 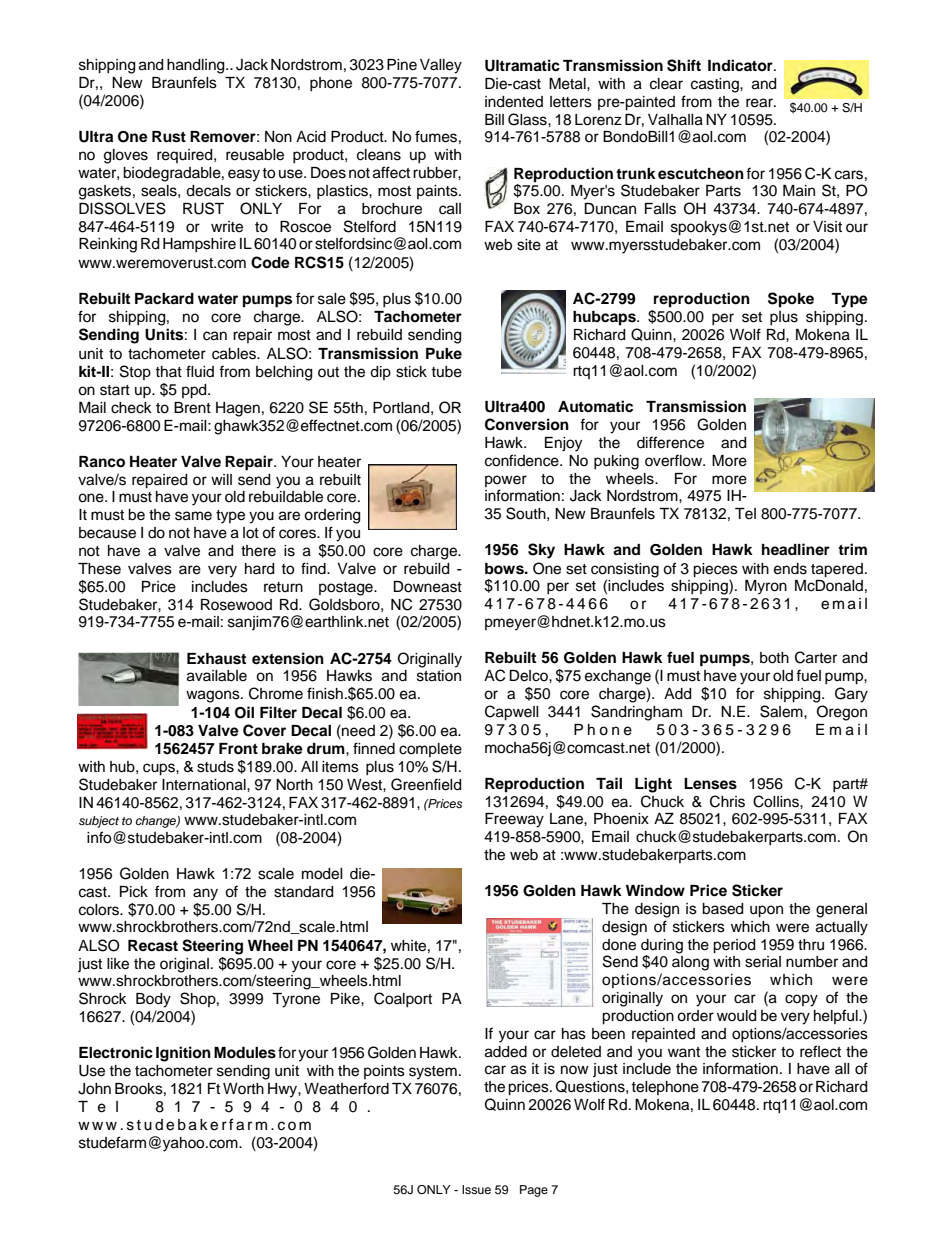 What do you see at coordinates (476, 1189) in the screenshot?
I see `Issue` at bounding box center [476, 1189].
